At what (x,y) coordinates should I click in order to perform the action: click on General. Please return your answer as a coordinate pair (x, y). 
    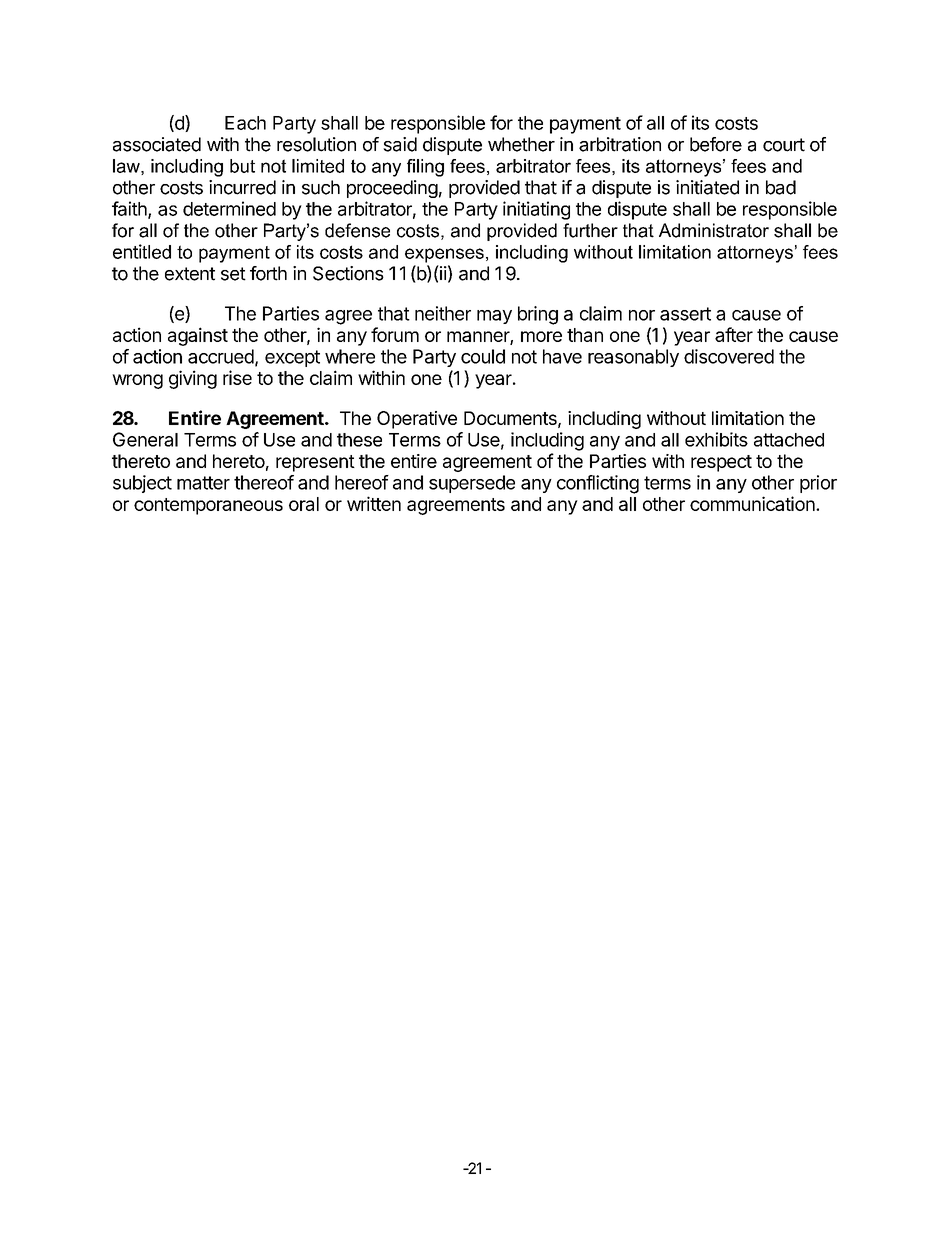
    Looking at the image, I should click on (145, 439).
